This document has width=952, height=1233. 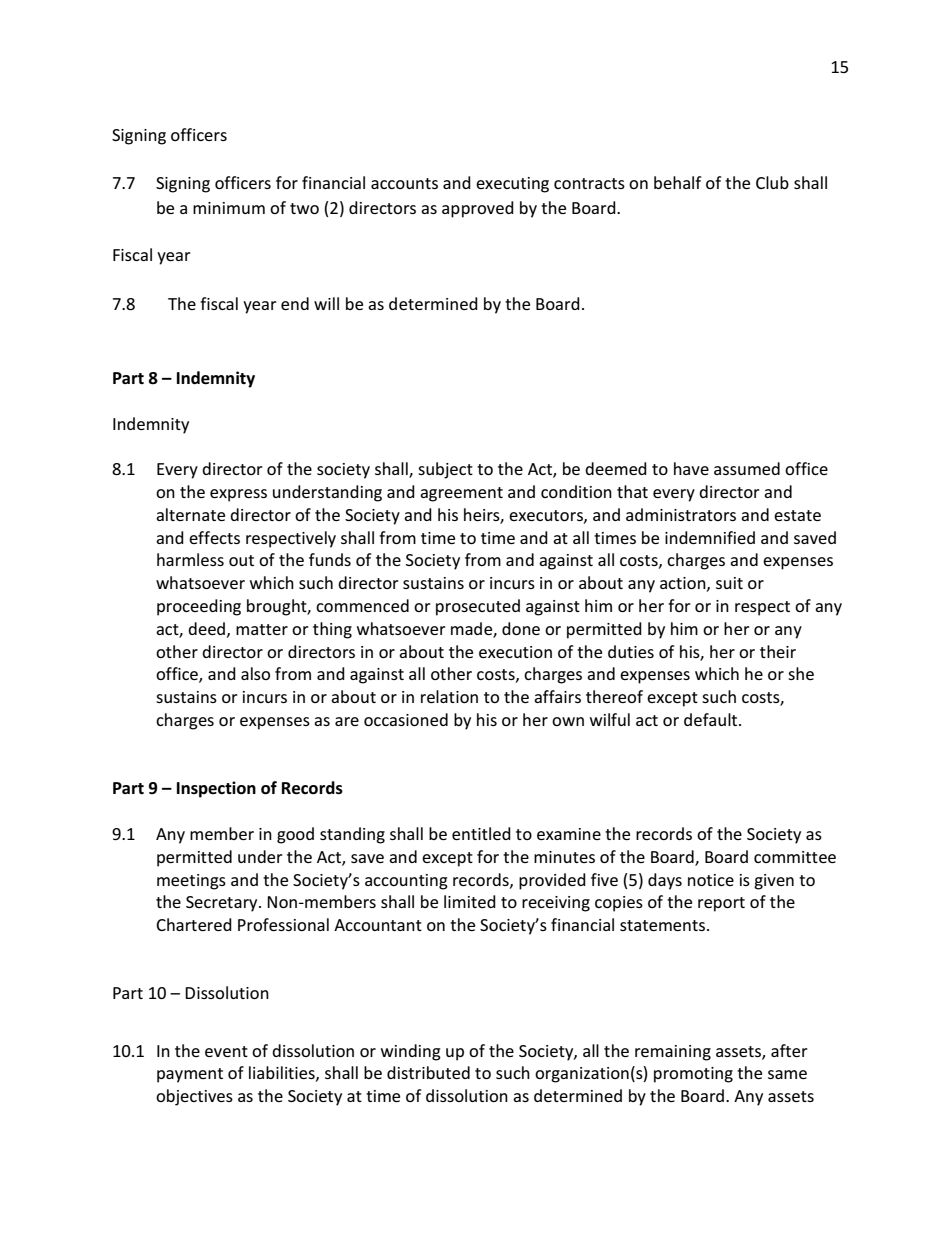 I want to click on approved, so click(x=478, y=209).
